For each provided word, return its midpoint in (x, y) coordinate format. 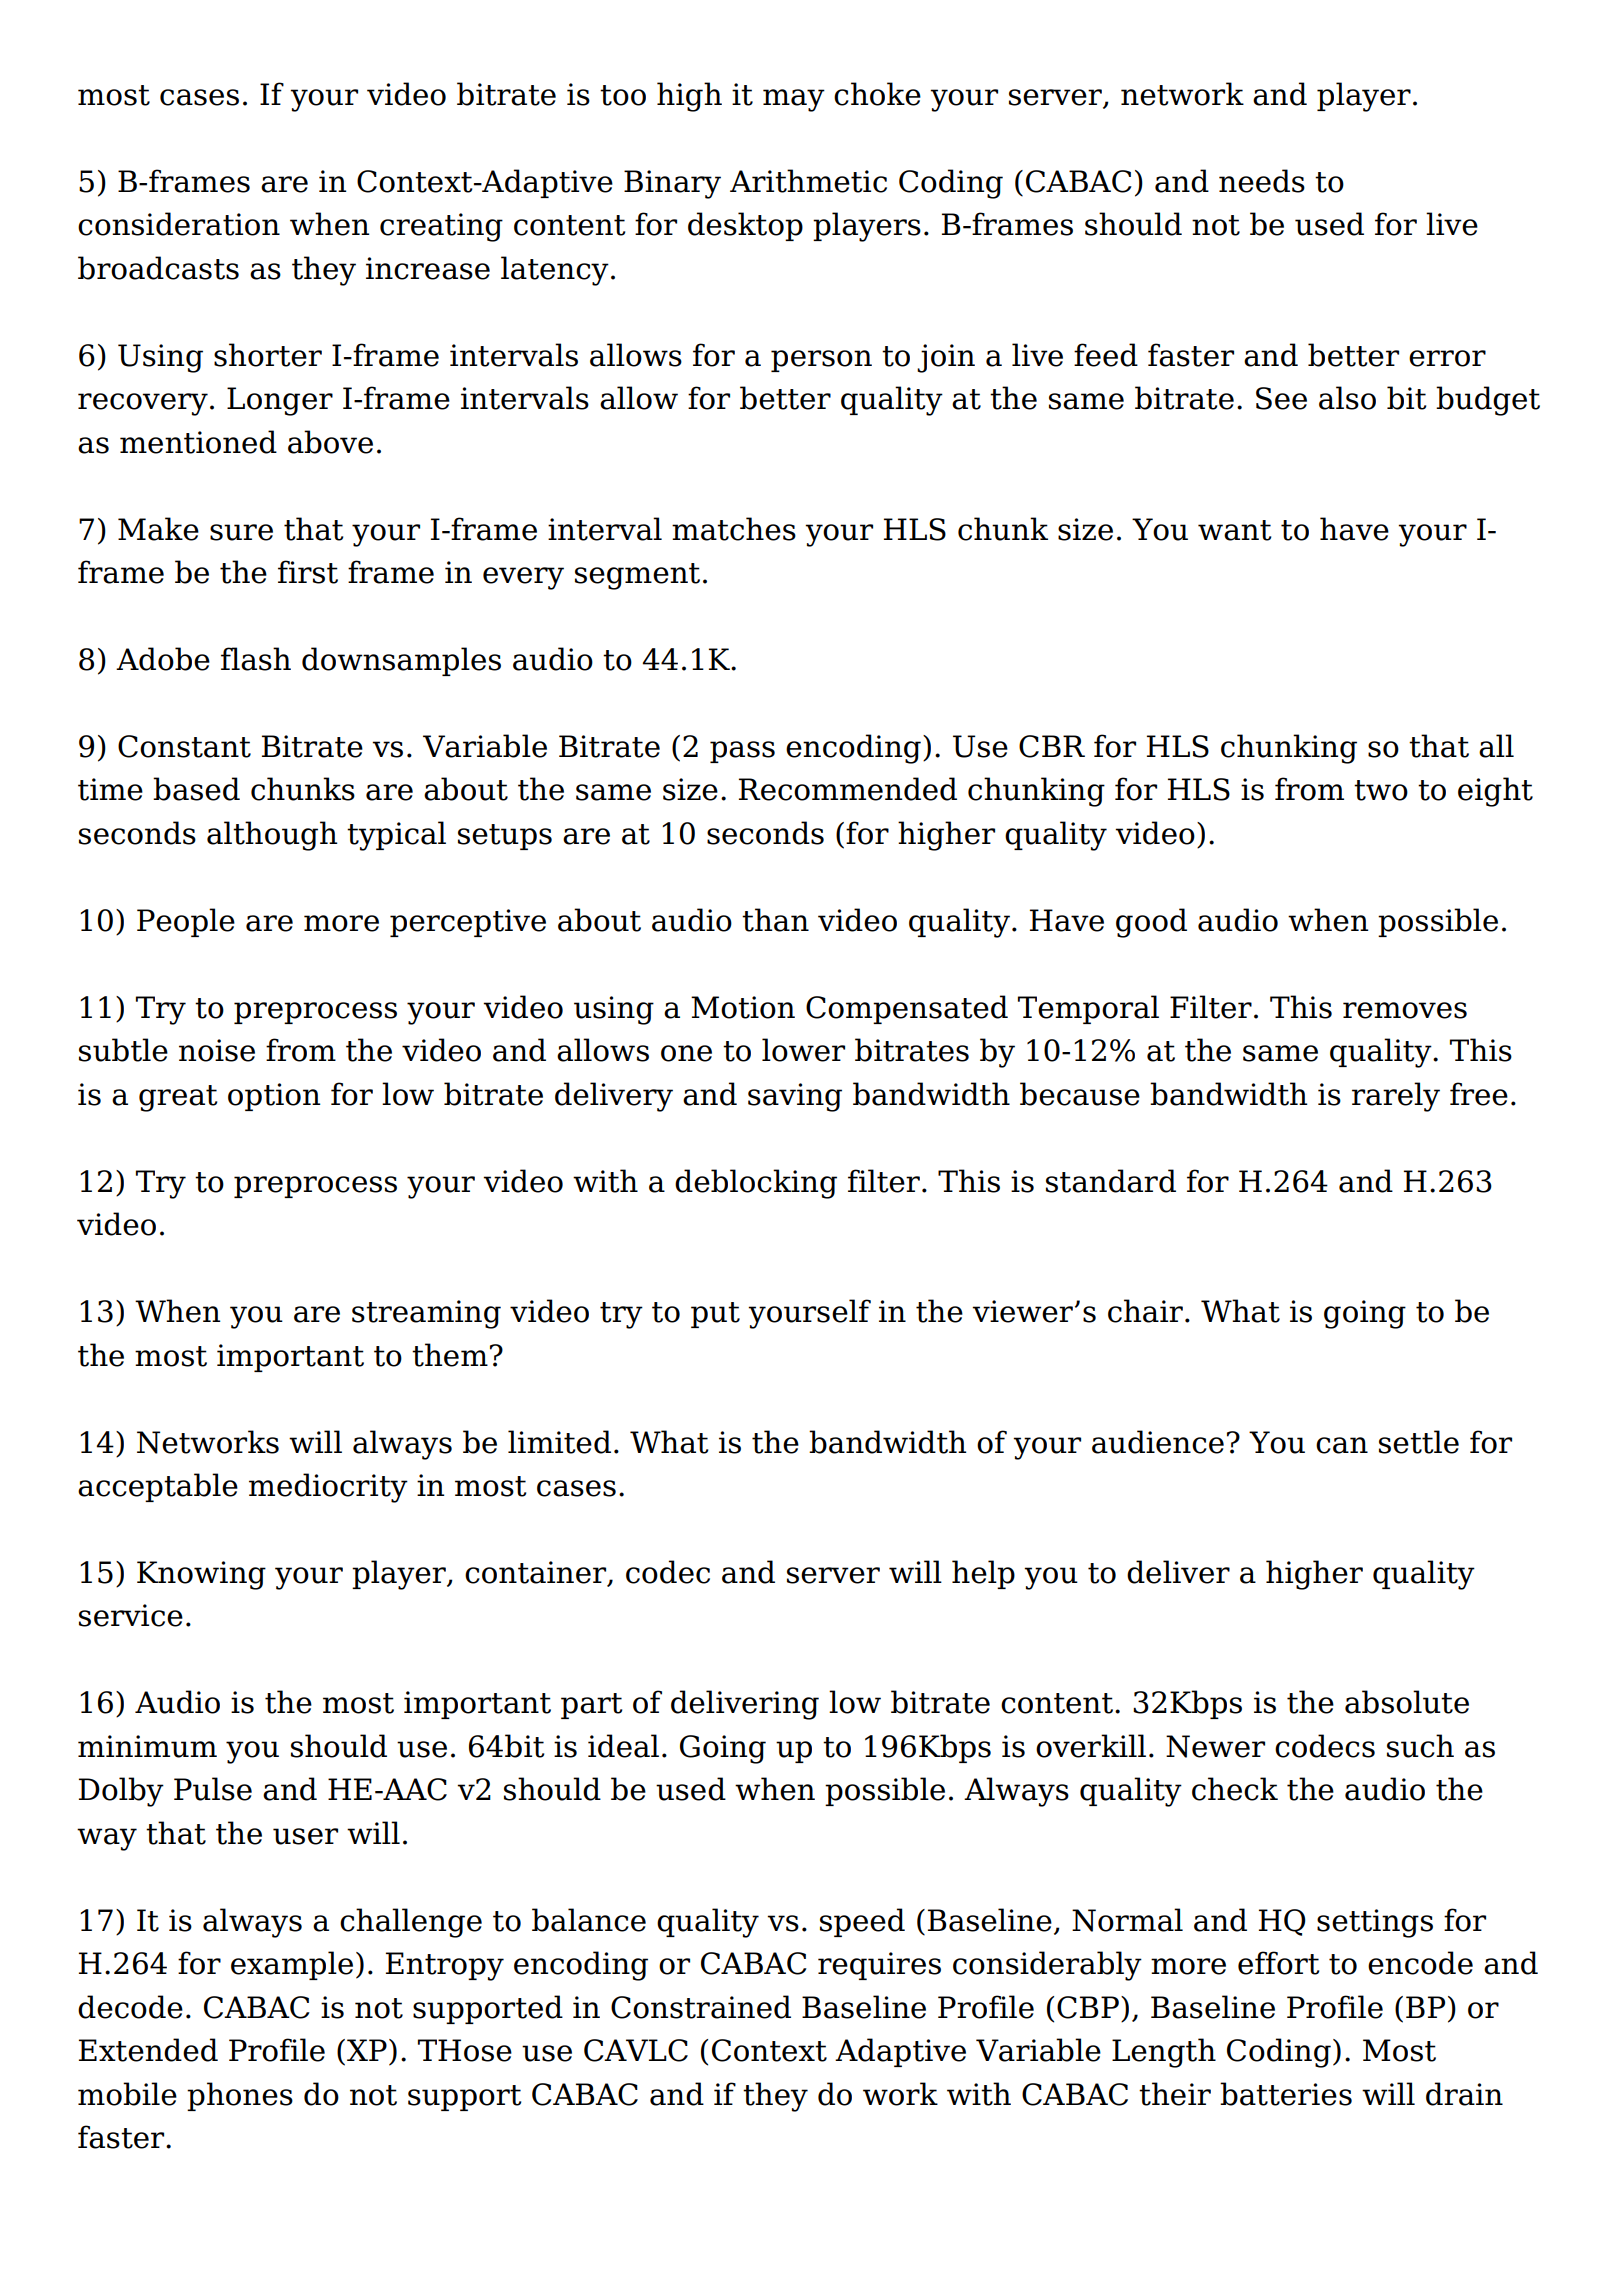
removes (1405, 1010)
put (715, 1315)
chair (1145, 1311)
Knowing (201, 1575)
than (775, 920)
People (186, 922)
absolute (1407, 1702)
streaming (426, 1314)
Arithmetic (808, 181)
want (1235, 530)
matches (734, 529)
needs (1262, 181)
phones (240, 2096)
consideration (179, 224)
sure (241, 532)
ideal (623, 1746)
